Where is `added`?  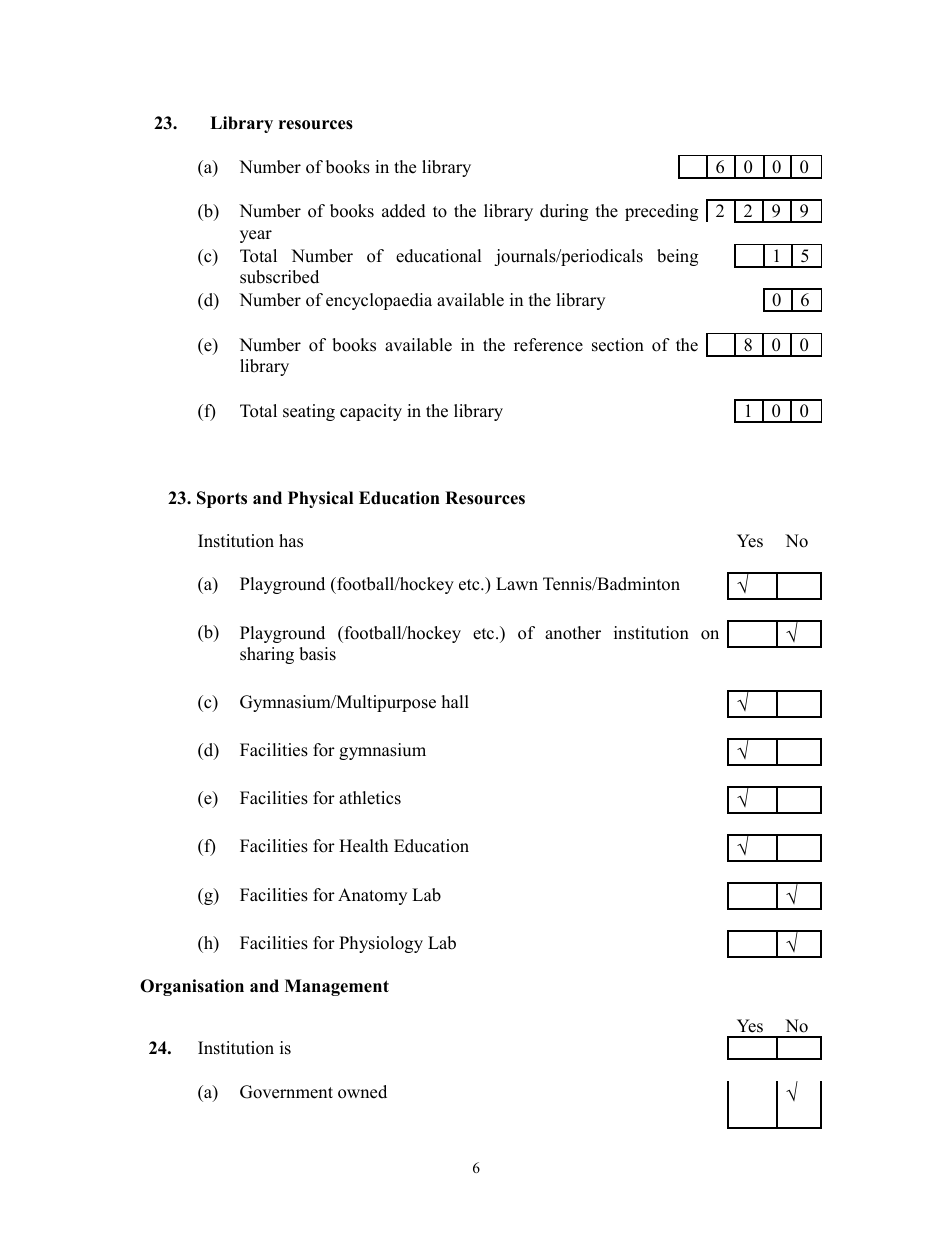
added is located at coordinates (404, 211).
